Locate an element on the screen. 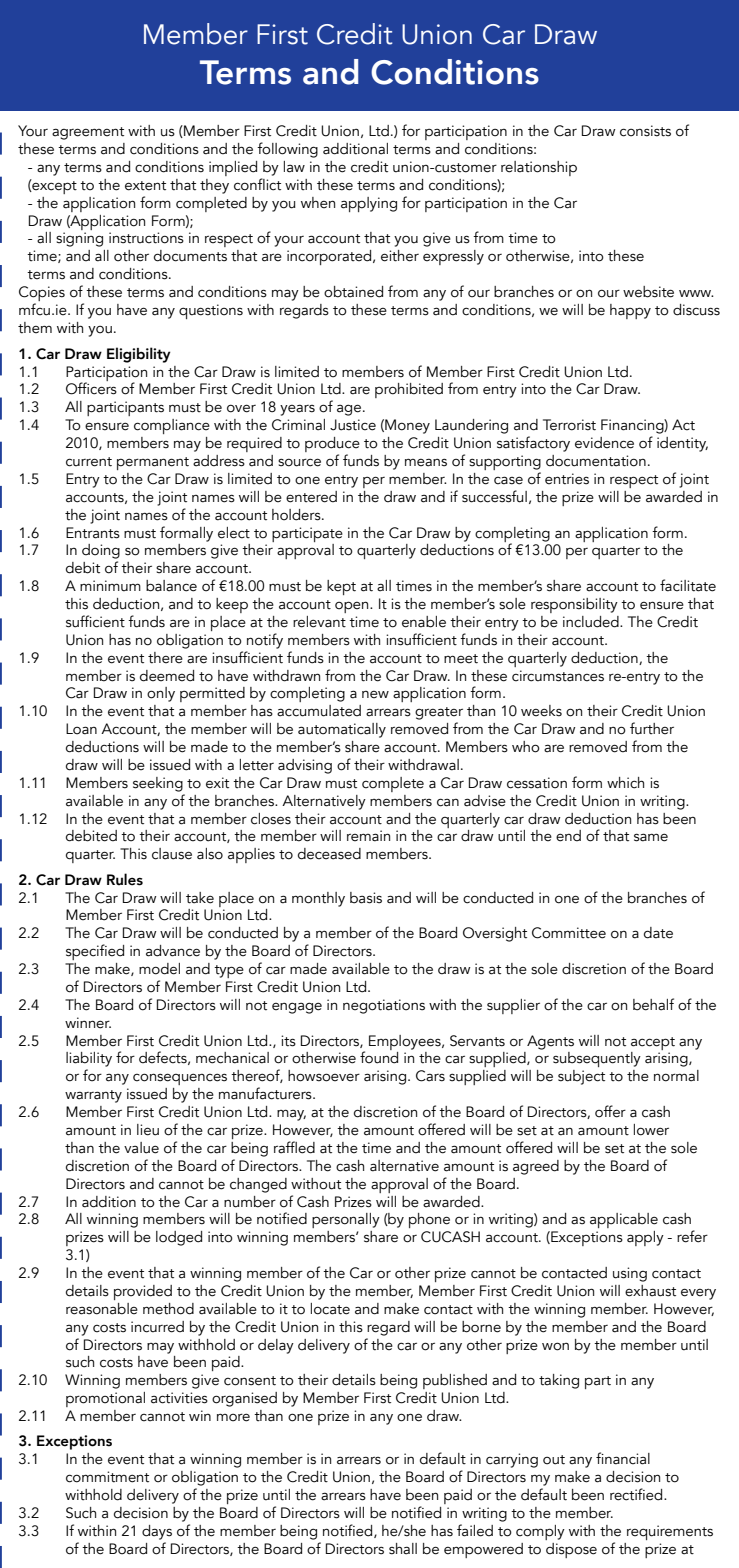 This screenshot has height=1568, width=739. included is located at coordinates (592, 622).
